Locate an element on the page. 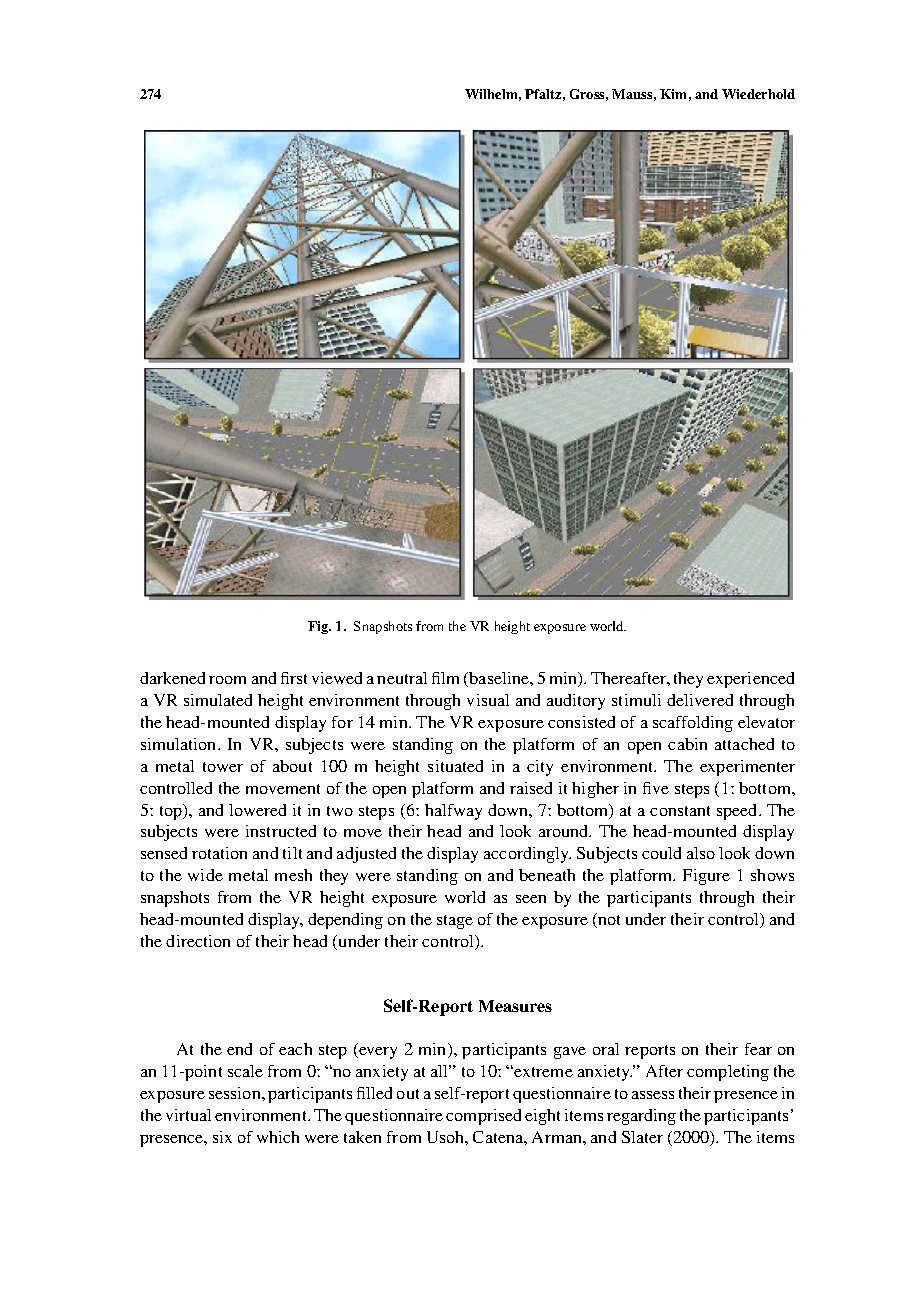 This page has width=905, height=1316. stage is located at coordinates (455, 922).
